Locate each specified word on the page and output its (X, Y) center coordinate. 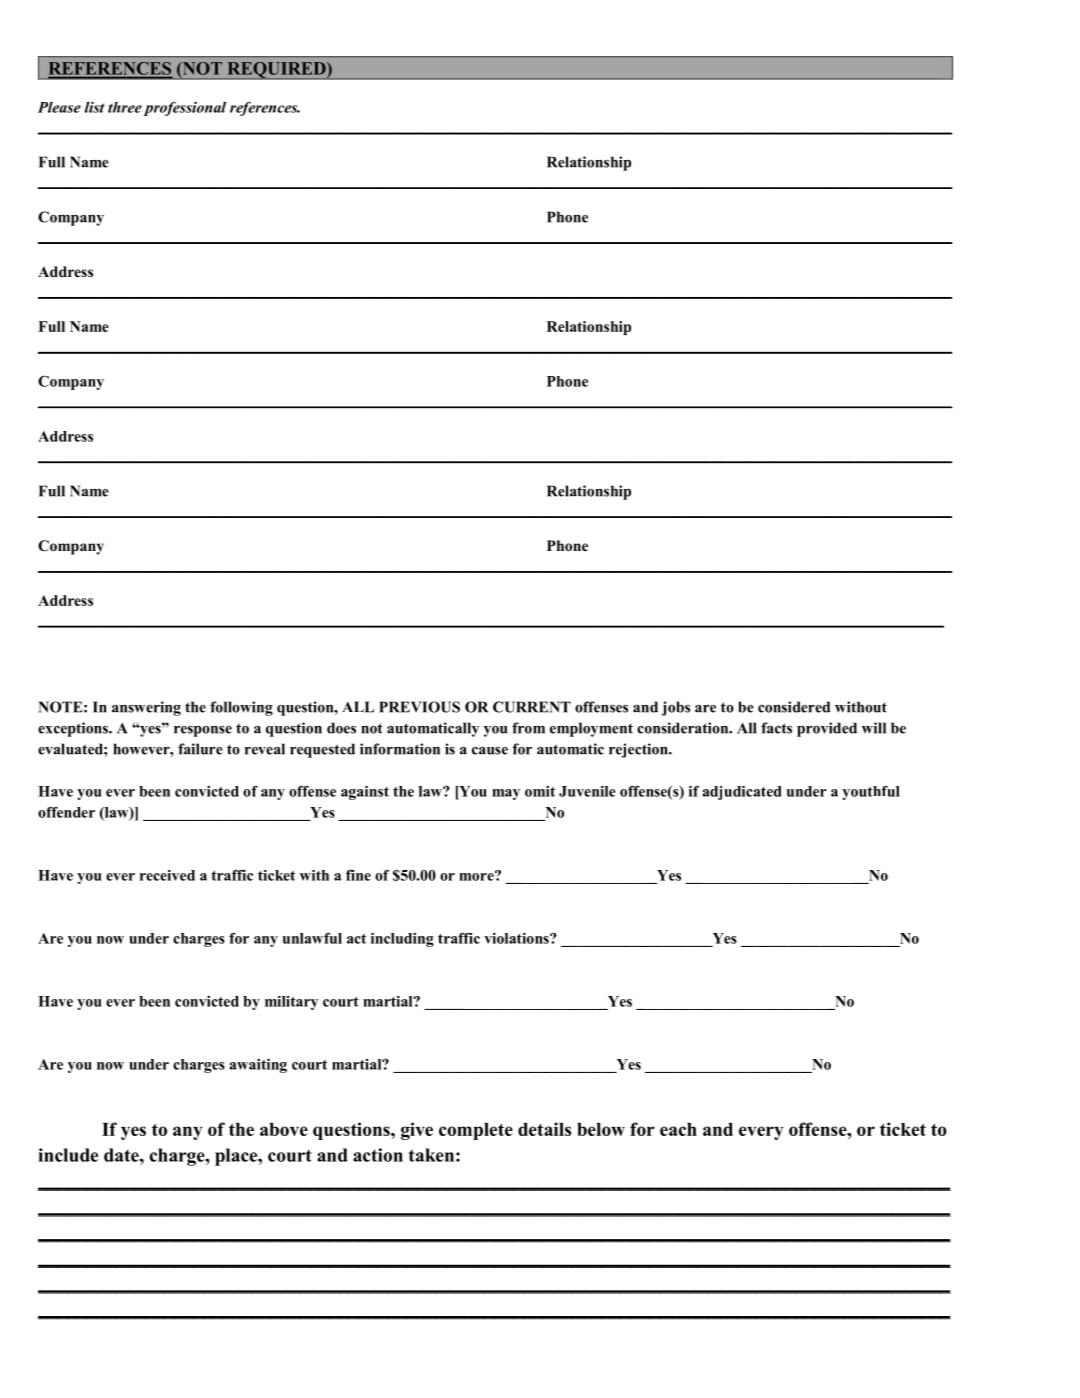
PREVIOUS (419, 707)
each (678, 1129)
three (125, 107)
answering (146, 708)
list (94, 107)
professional (185, 108)
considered (794, 707)
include (68, 1155)
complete (476, 1131)
